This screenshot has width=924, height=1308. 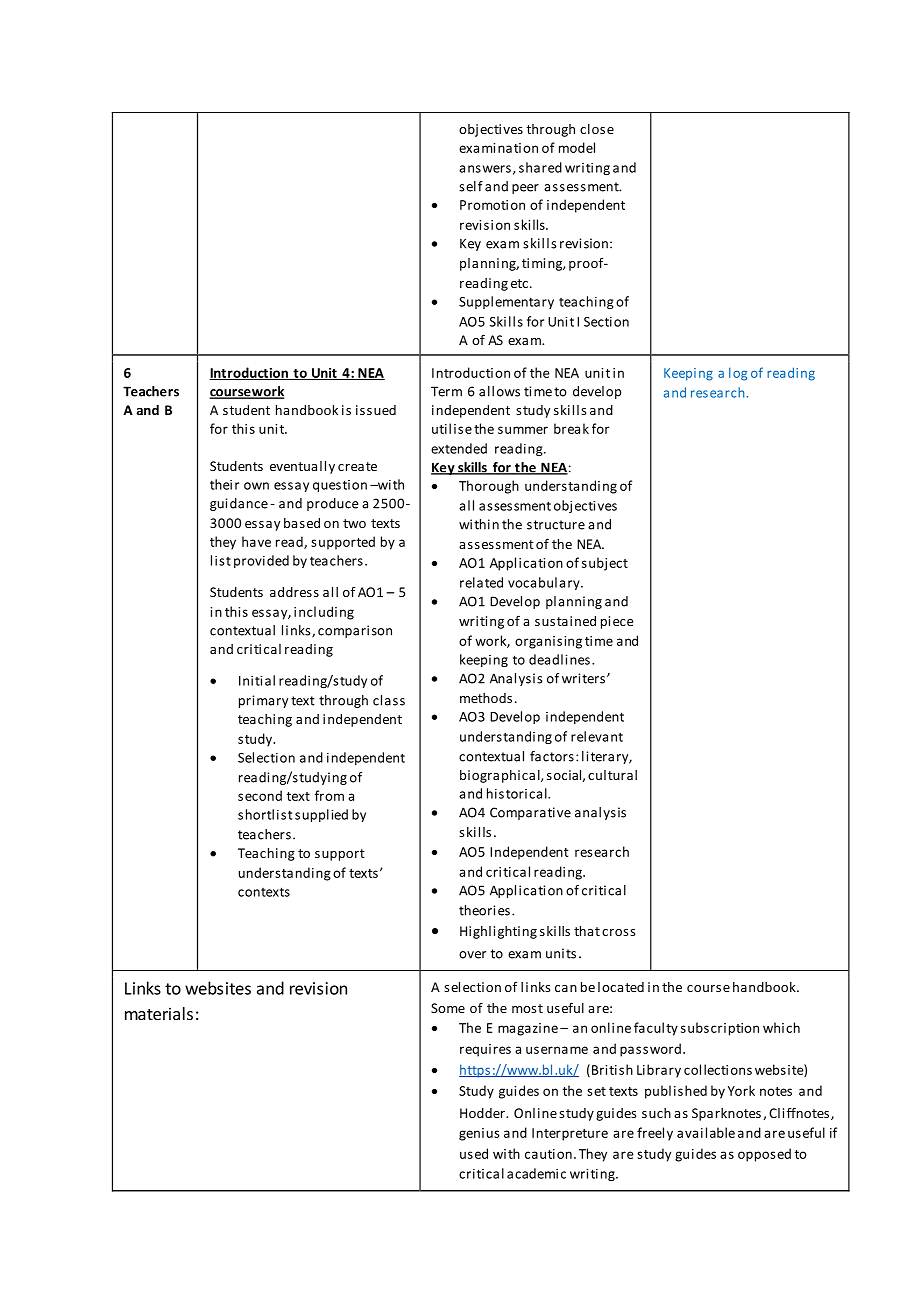 What do you see at coordinates (260, 795) in the screenshot?
I see `second` at bounding box center [260, 795].
